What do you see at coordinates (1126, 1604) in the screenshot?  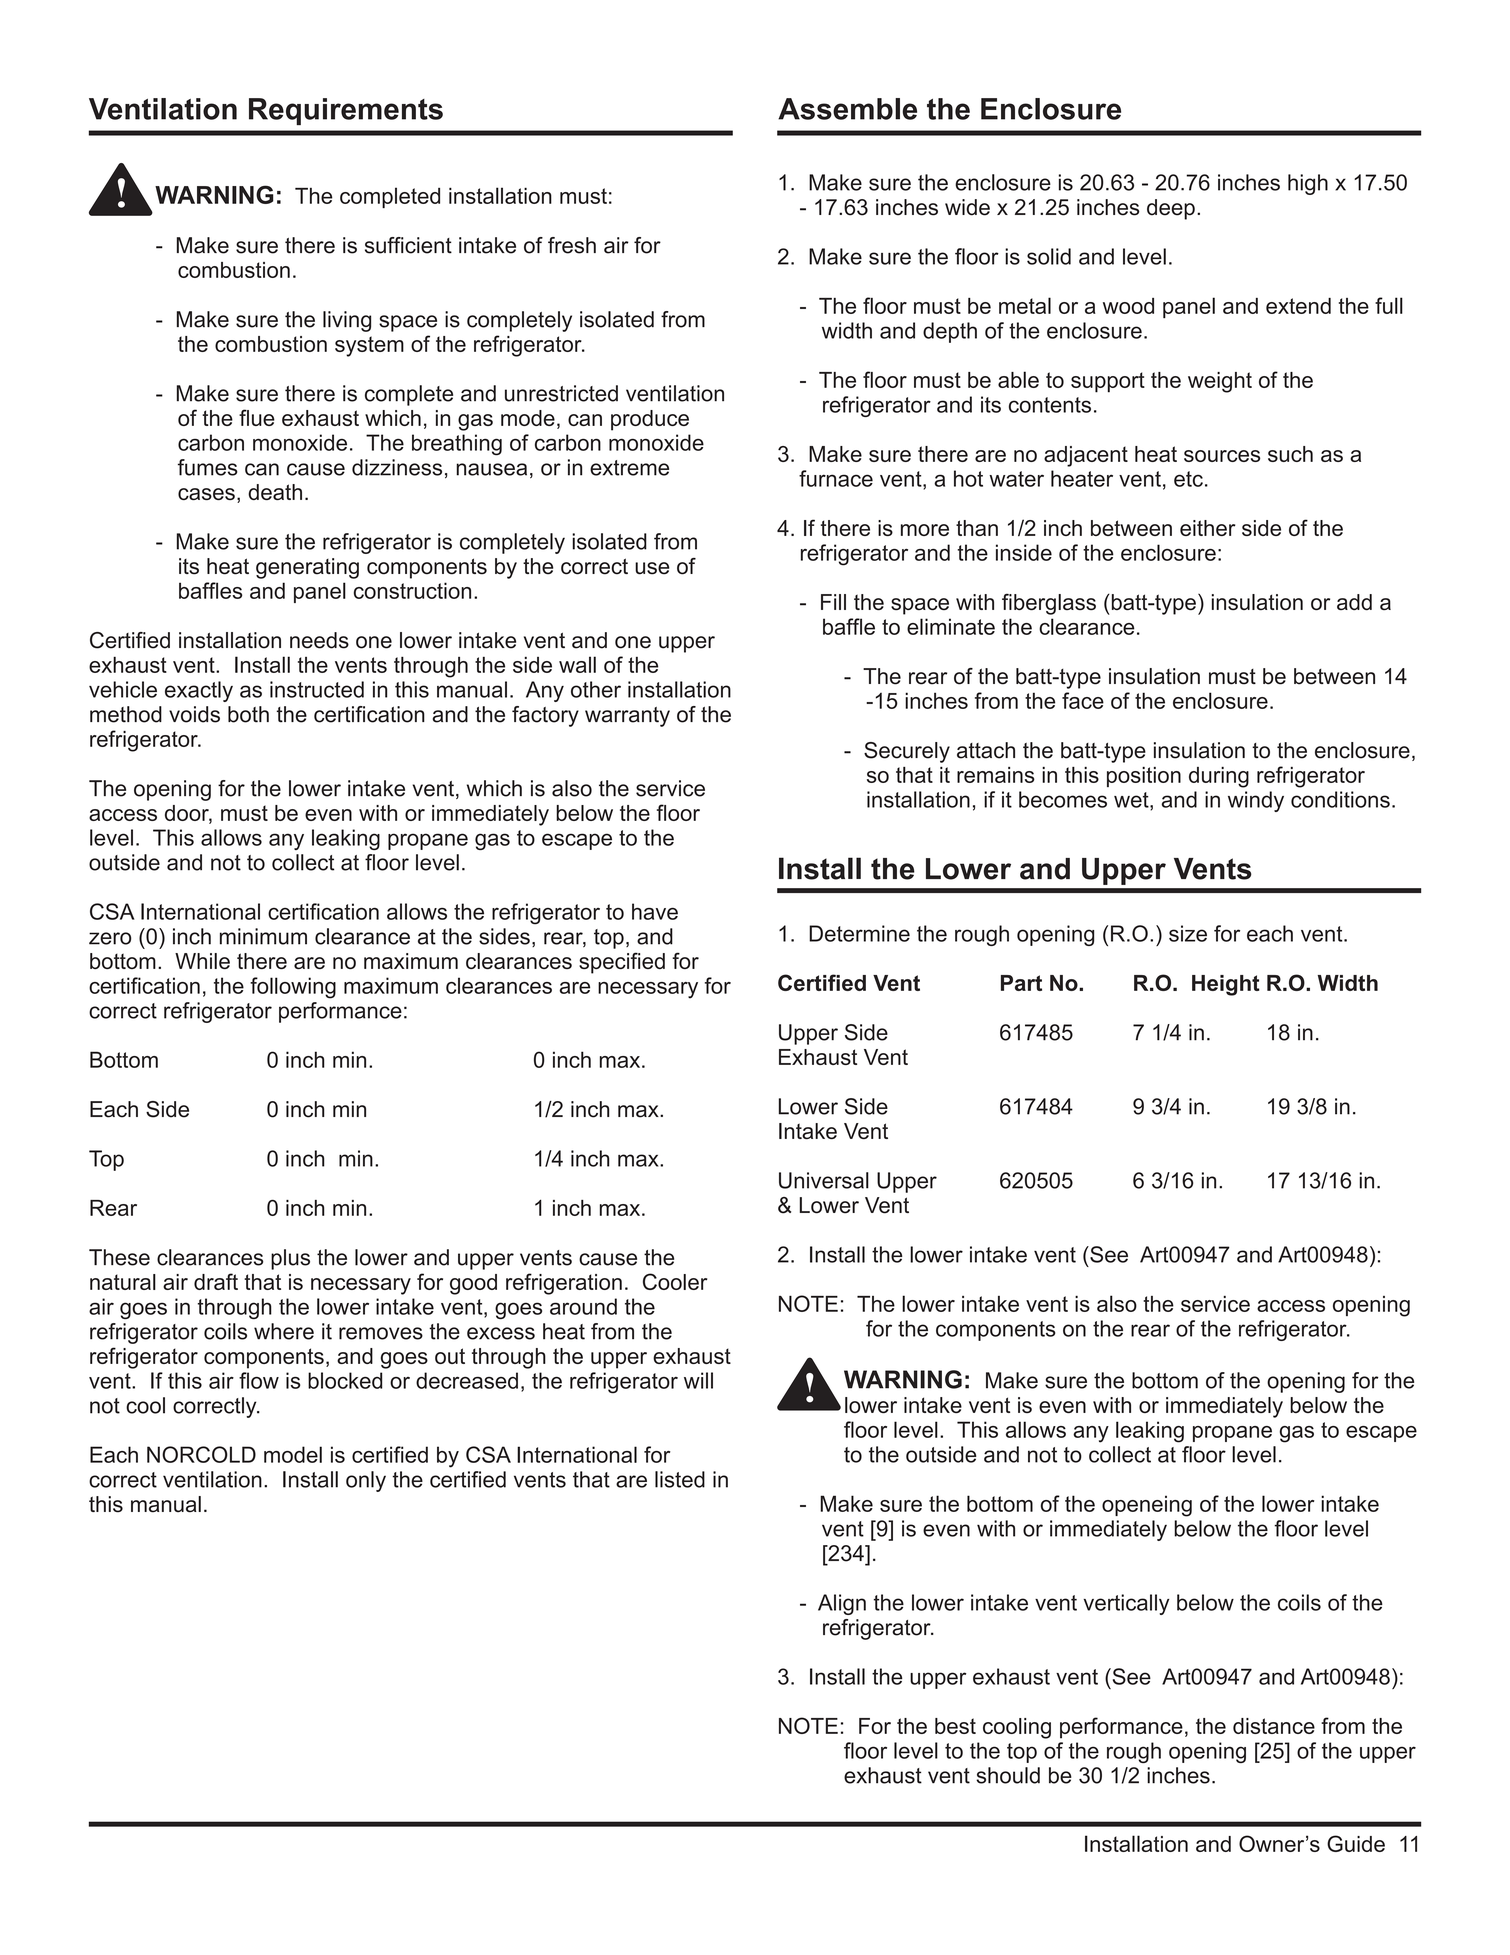 I see `vertically` at bounding box center [1126, 1604].
